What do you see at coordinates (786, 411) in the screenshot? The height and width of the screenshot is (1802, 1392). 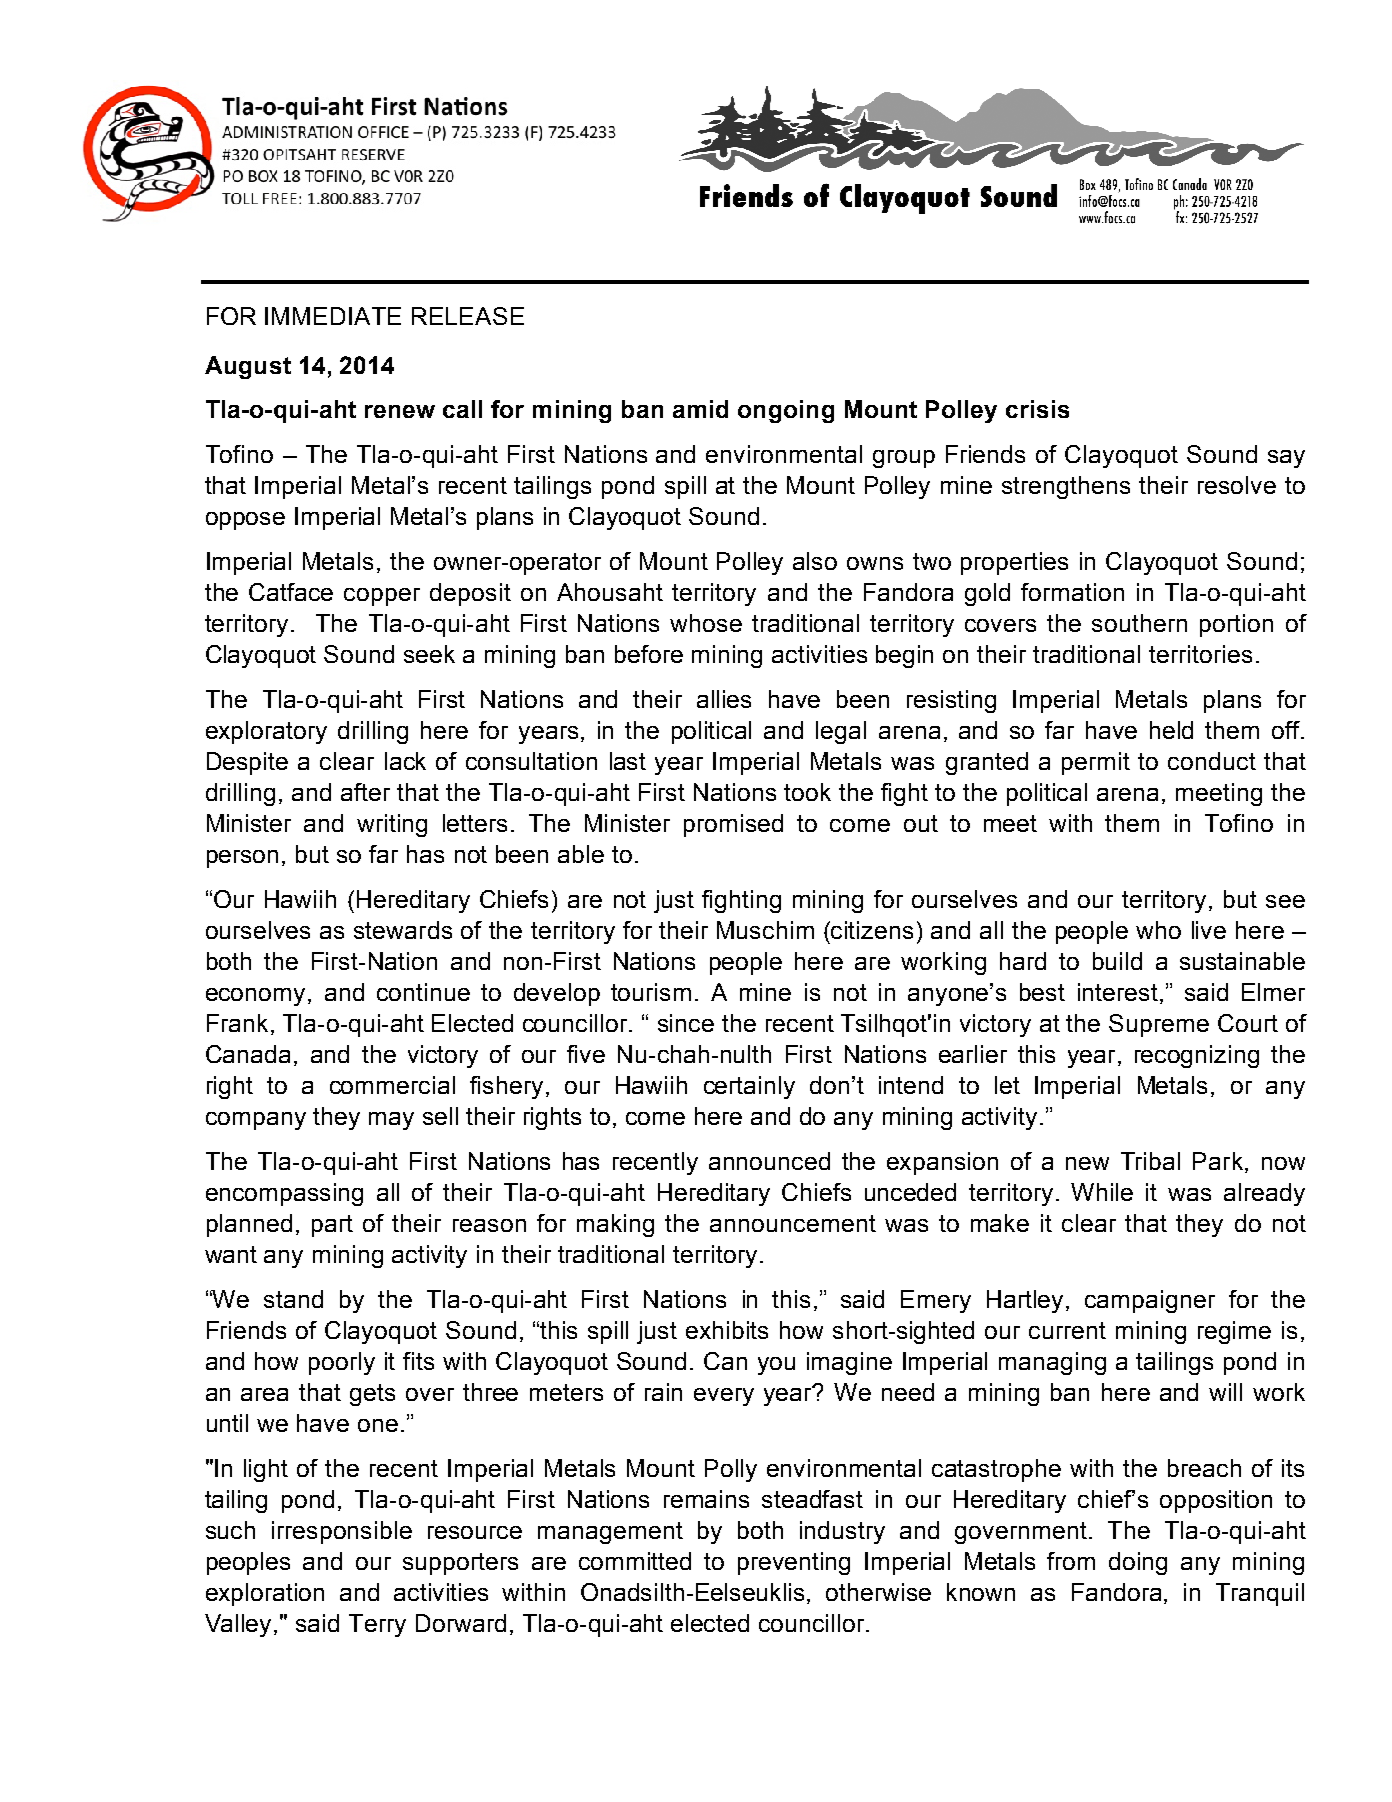 I see `ongoing` at bounding box center [786, 411].
